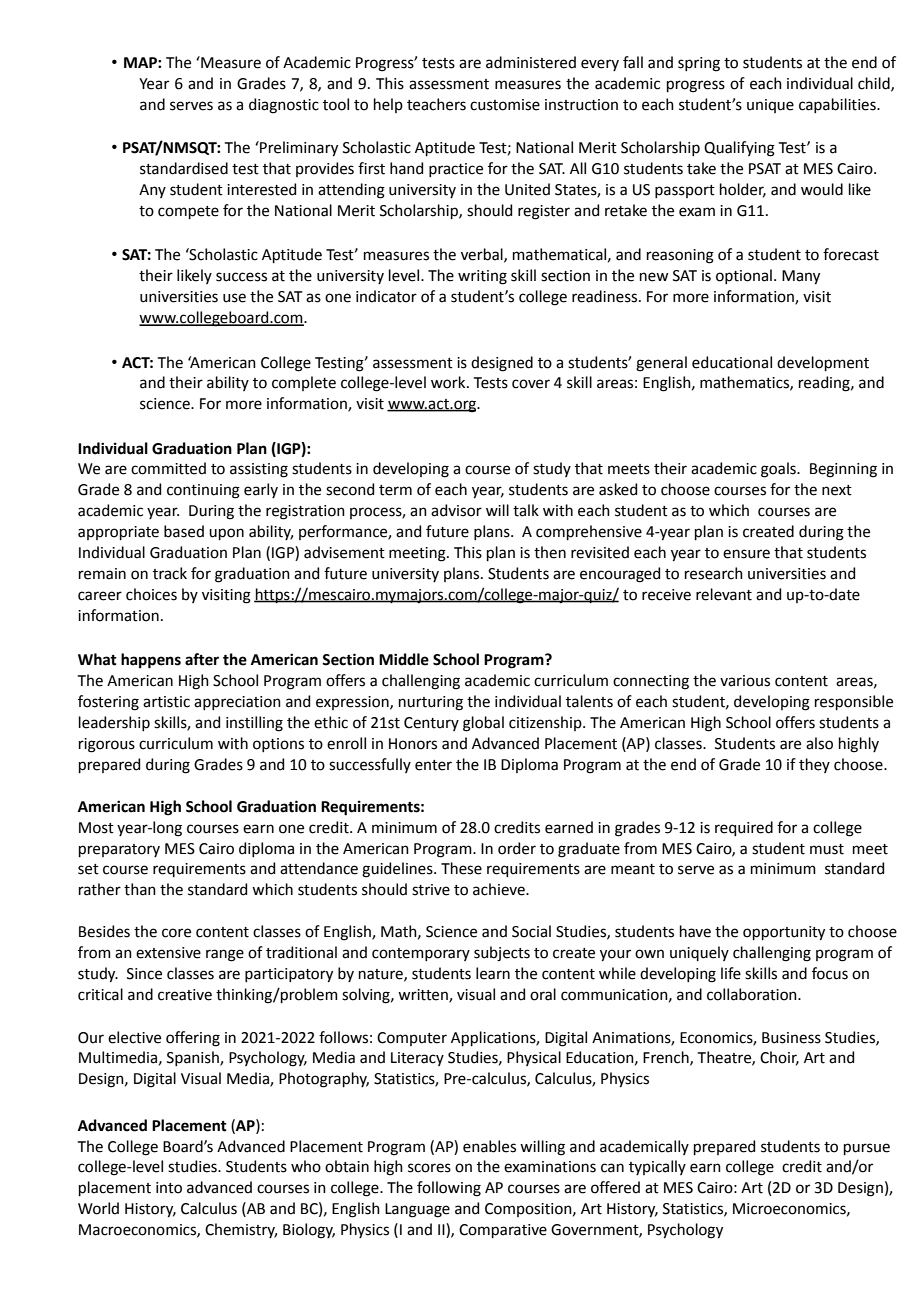 The image size is (924, 1307). What do you see at coordinates (404, 659) in the screenshot?
I see `Middle` at bounding box center [404, 659].
